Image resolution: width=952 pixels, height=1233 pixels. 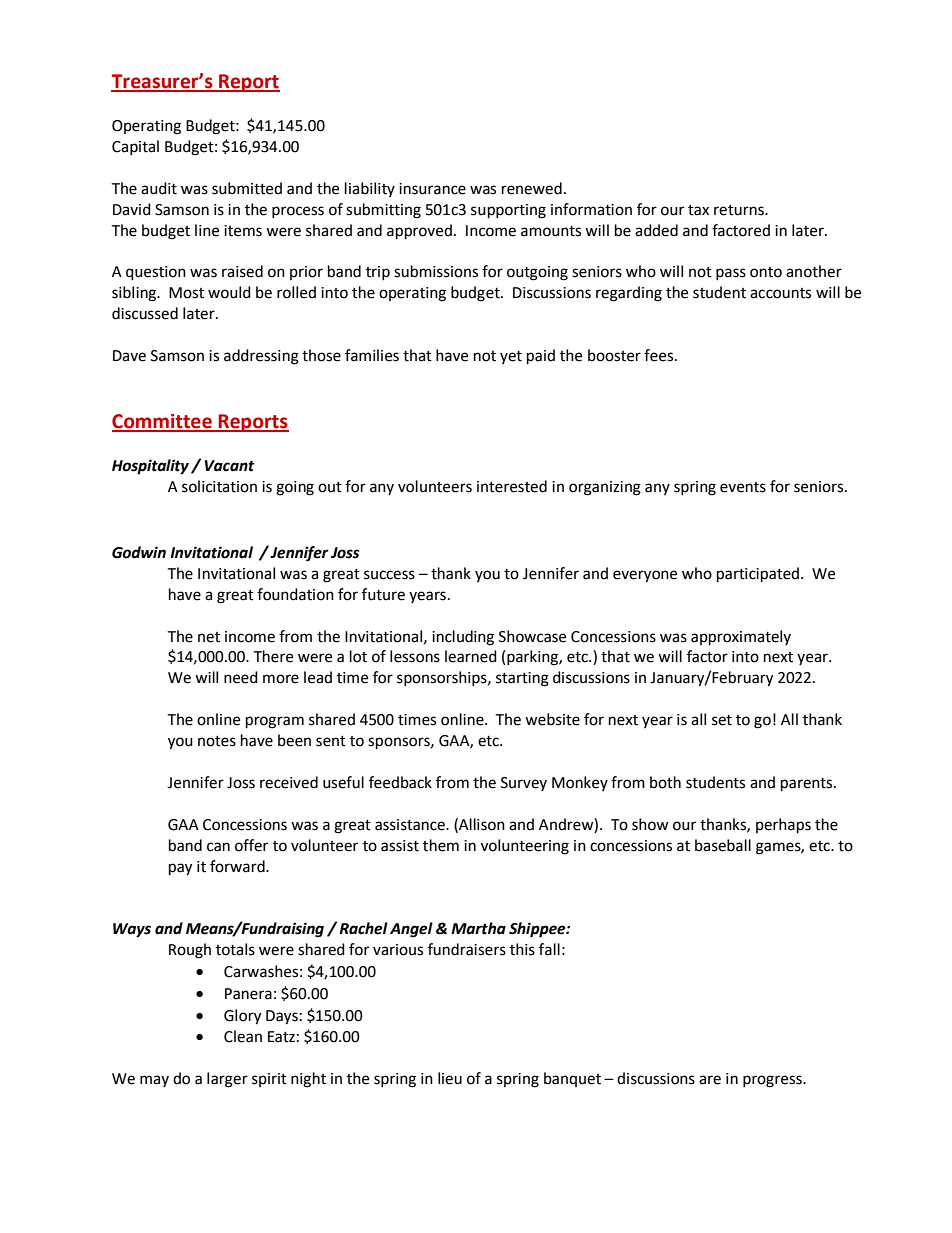 I want to click on fees, so click(x=660, y=355).
